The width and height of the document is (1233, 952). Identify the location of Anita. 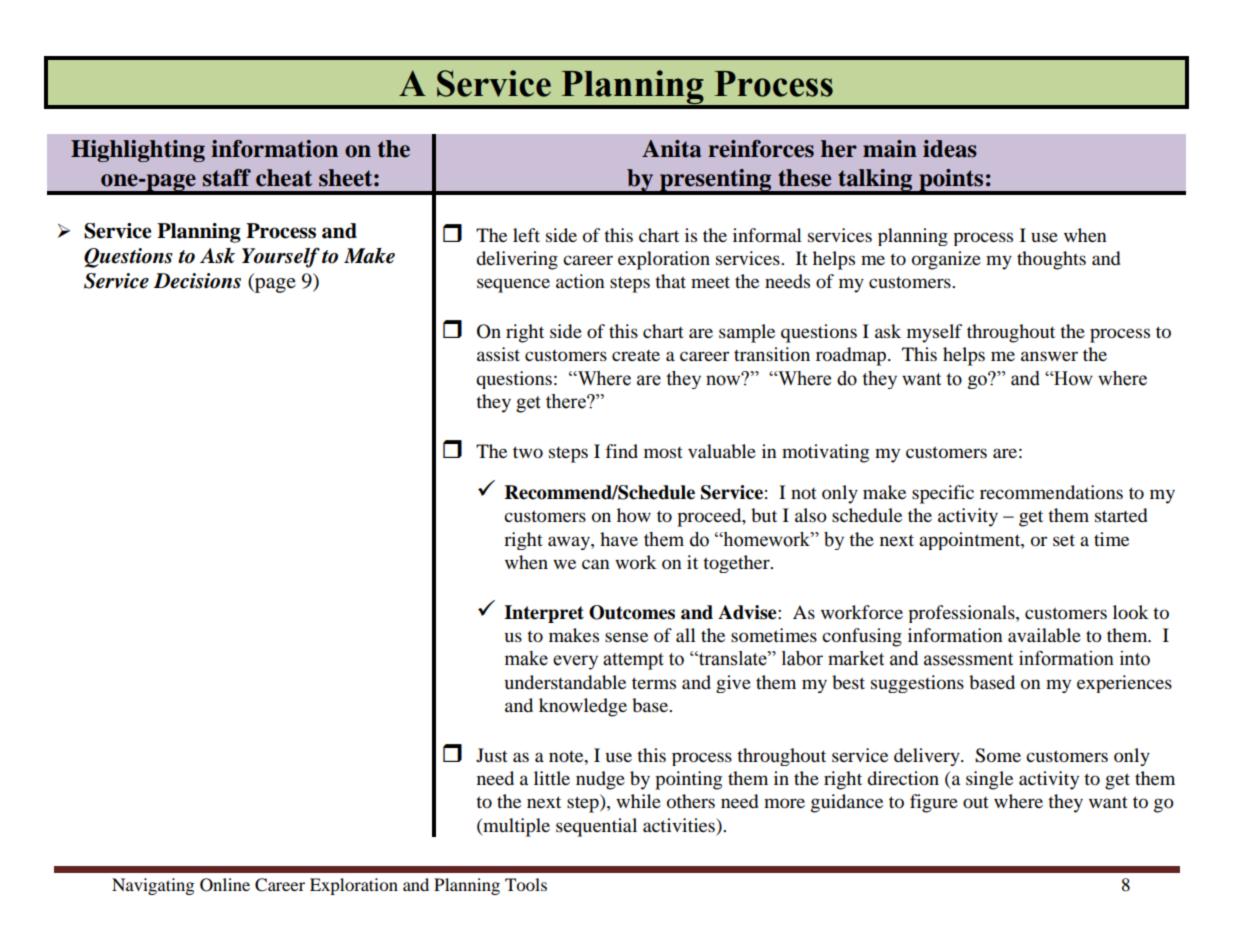
(671, 149).
